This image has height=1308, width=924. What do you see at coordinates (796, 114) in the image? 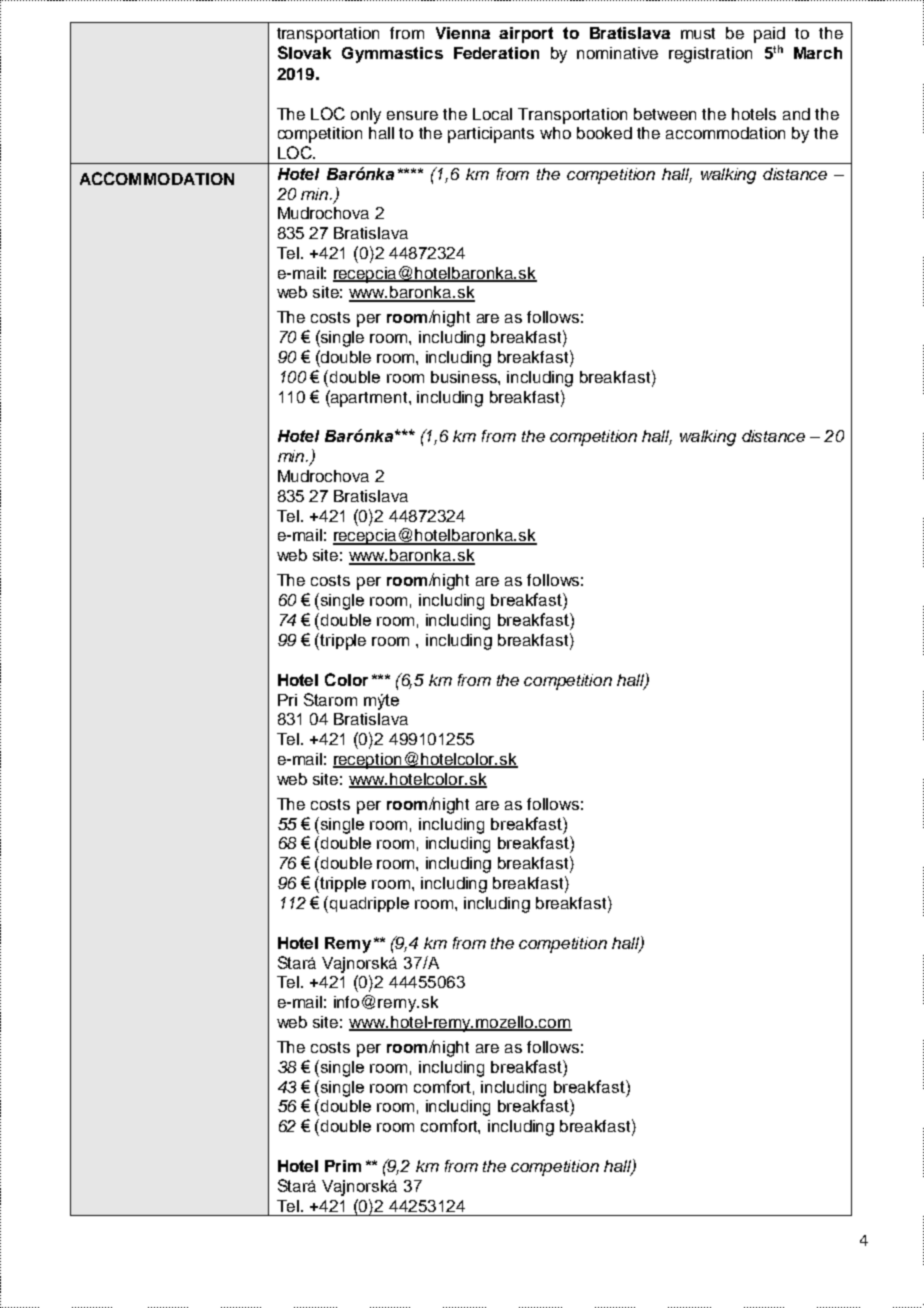
I see `and` at bounding box center [796, 114].
